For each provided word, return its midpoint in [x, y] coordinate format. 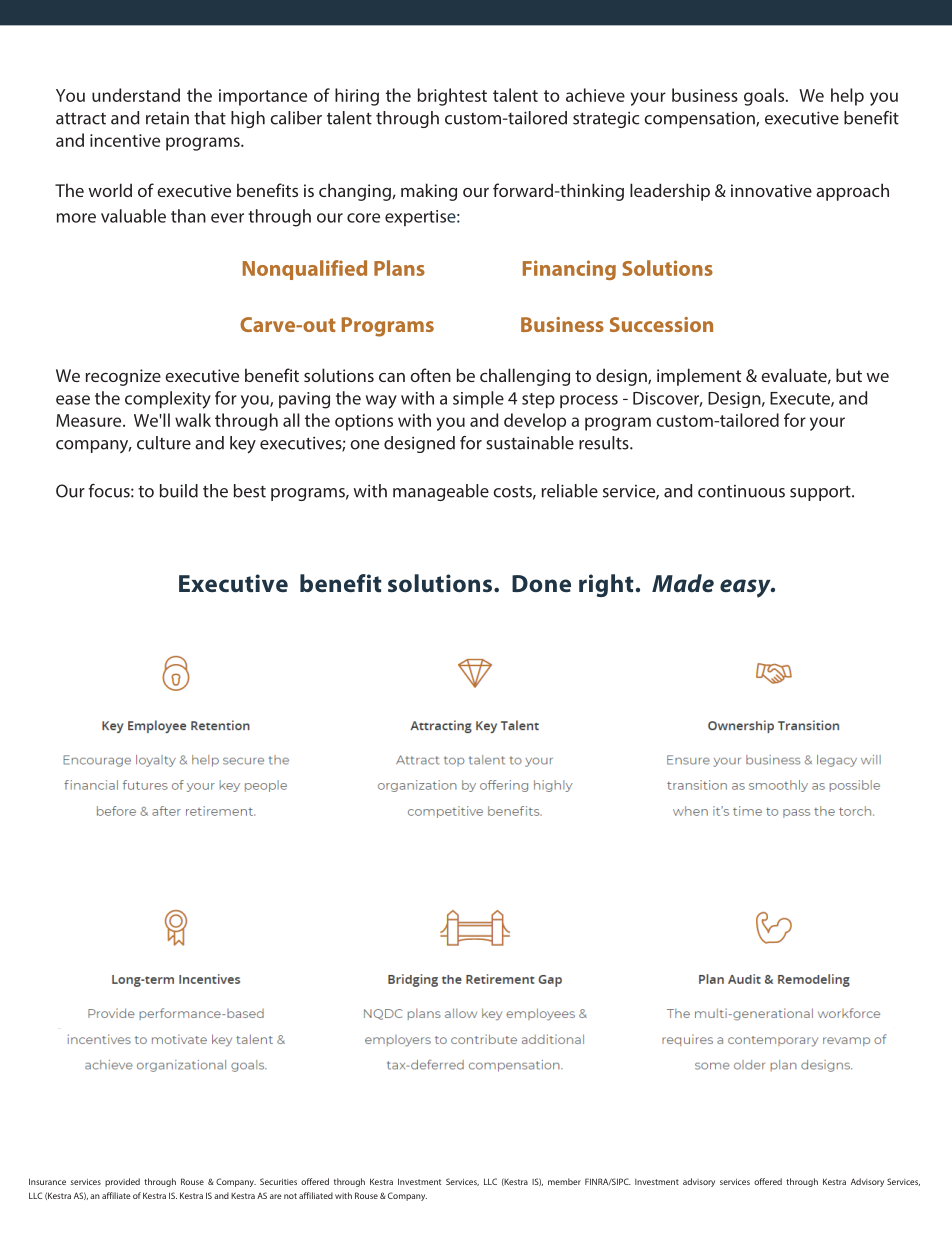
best [250, 491]
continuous [741, 491]
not [290, 1196]
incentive [125, 140]
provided [122, 1182]
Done [541, 583]
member [564, 1181]
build [179, 491]
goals [765, 97]
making [429, 192]
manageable [441, 492]
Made [683, 583]
